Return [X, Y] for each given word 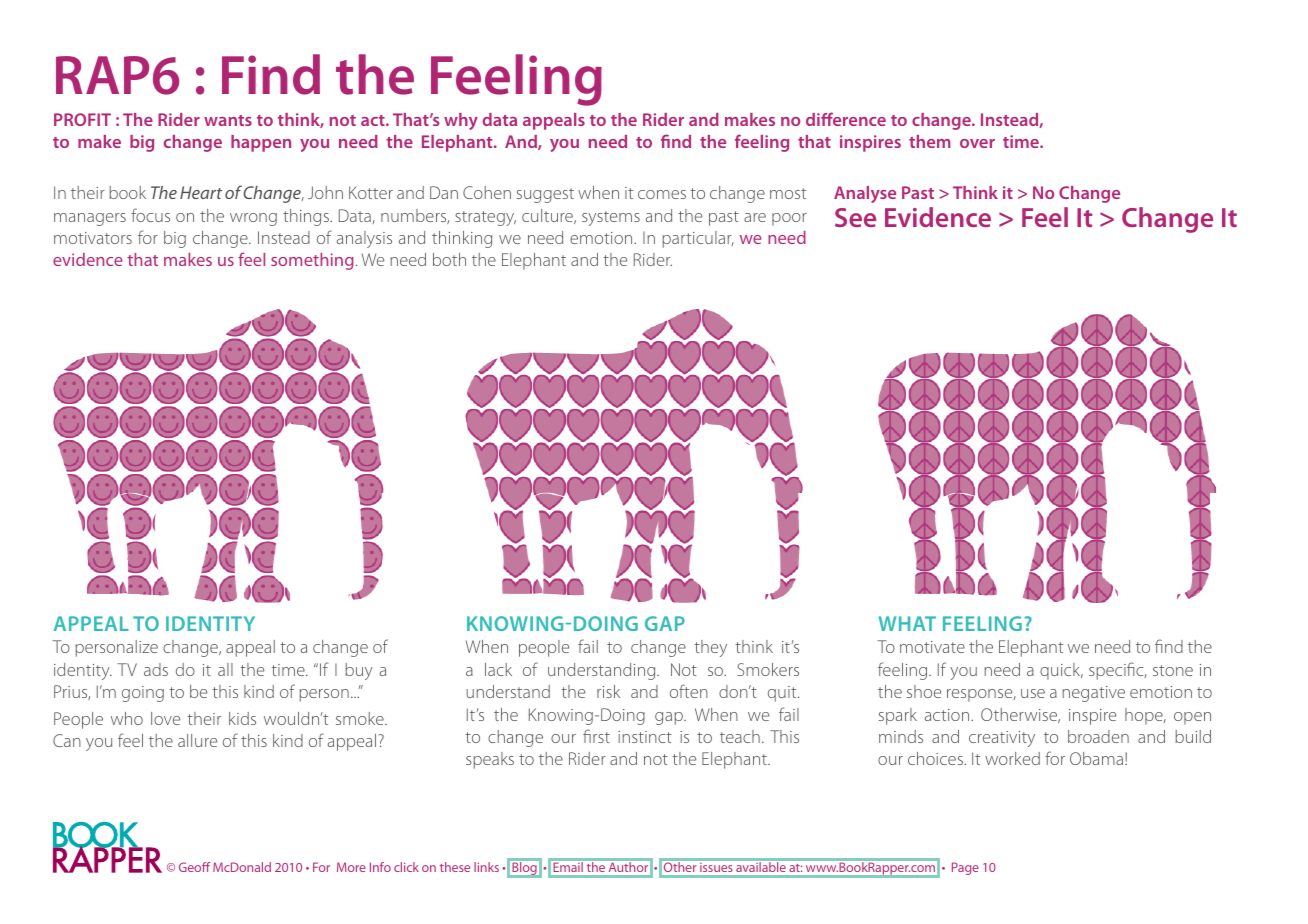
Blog [524, 868]
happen [261, 143]
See [855, 217]
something [312, 261]
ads [156, 669]
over [977, 143]
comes [662, 194]
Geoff [194, 867]
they [710, 648]
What [907, 623]
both [449, 259]
